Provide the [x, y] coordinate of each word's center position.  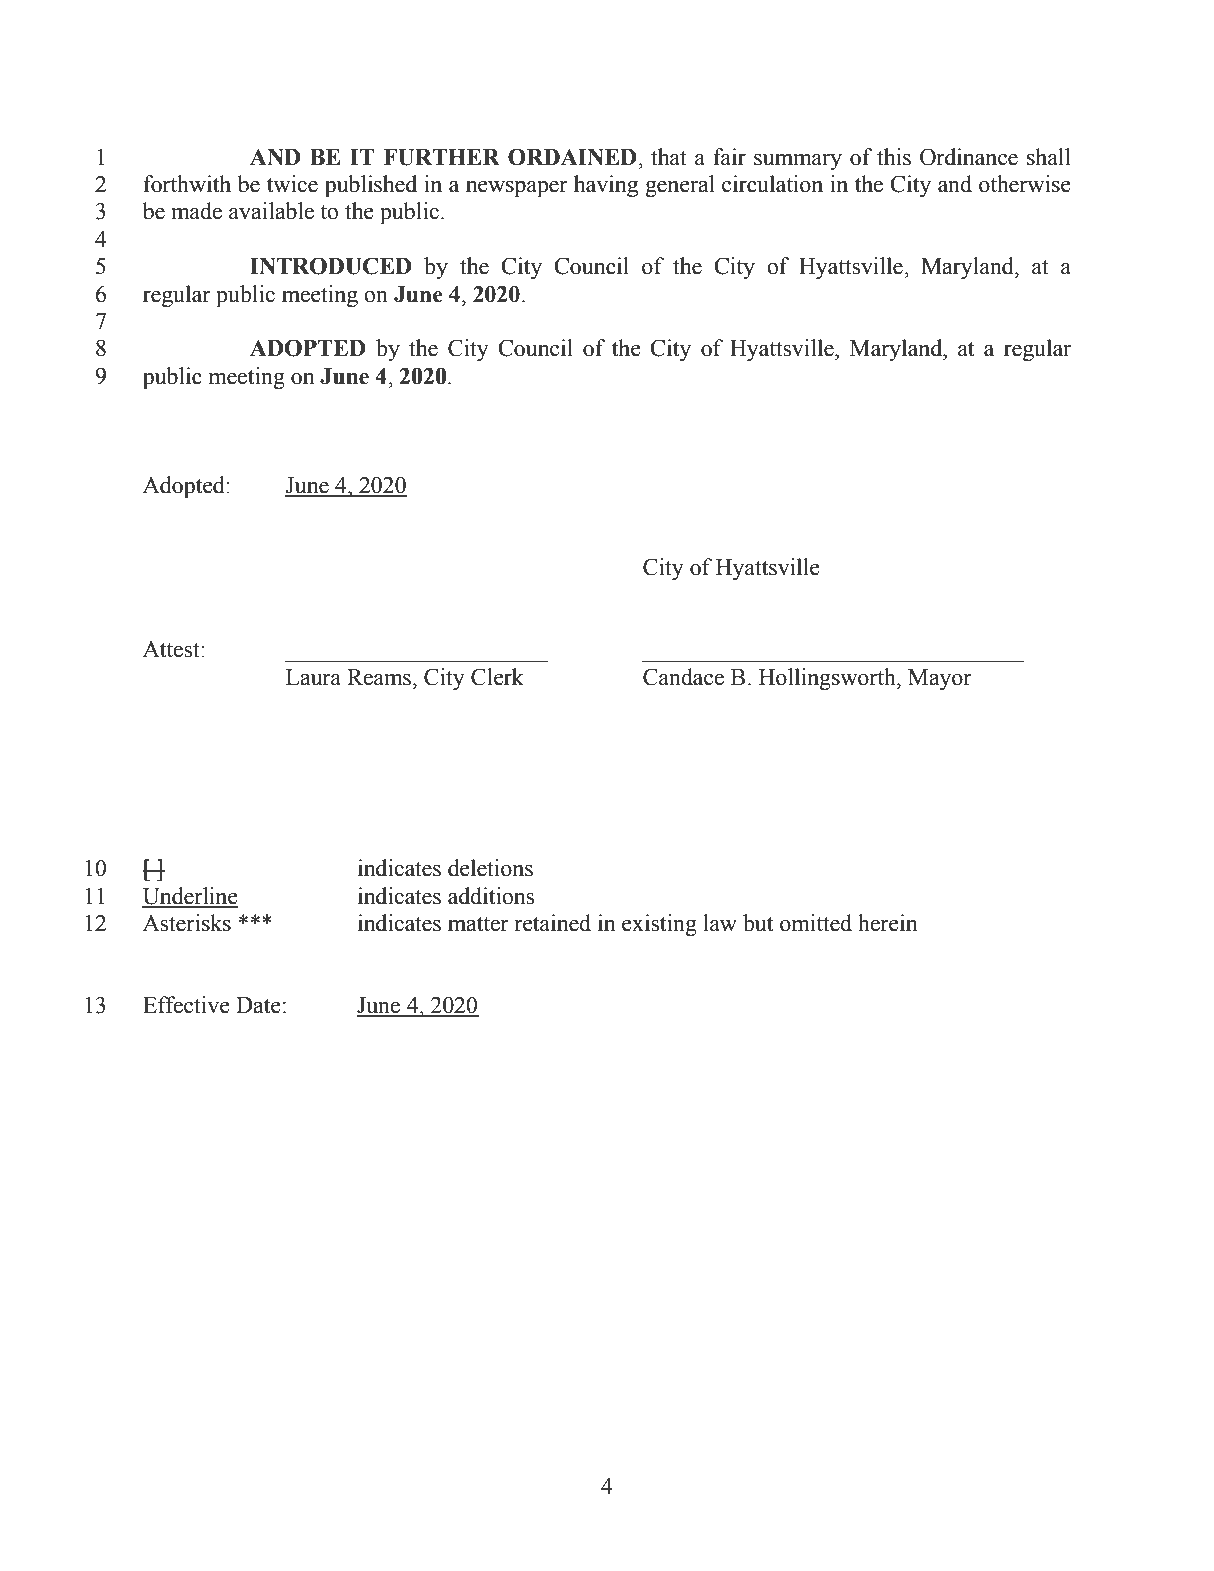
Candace [683, 677]
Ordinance [969, 157]
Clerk [497, 677]
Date [258, 1005]
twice [292, 184]
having [606, 186]
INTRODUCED [331, 266]
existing [659, 925]
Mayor [940, 679]
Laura [313, 677]
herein [888, 923]
